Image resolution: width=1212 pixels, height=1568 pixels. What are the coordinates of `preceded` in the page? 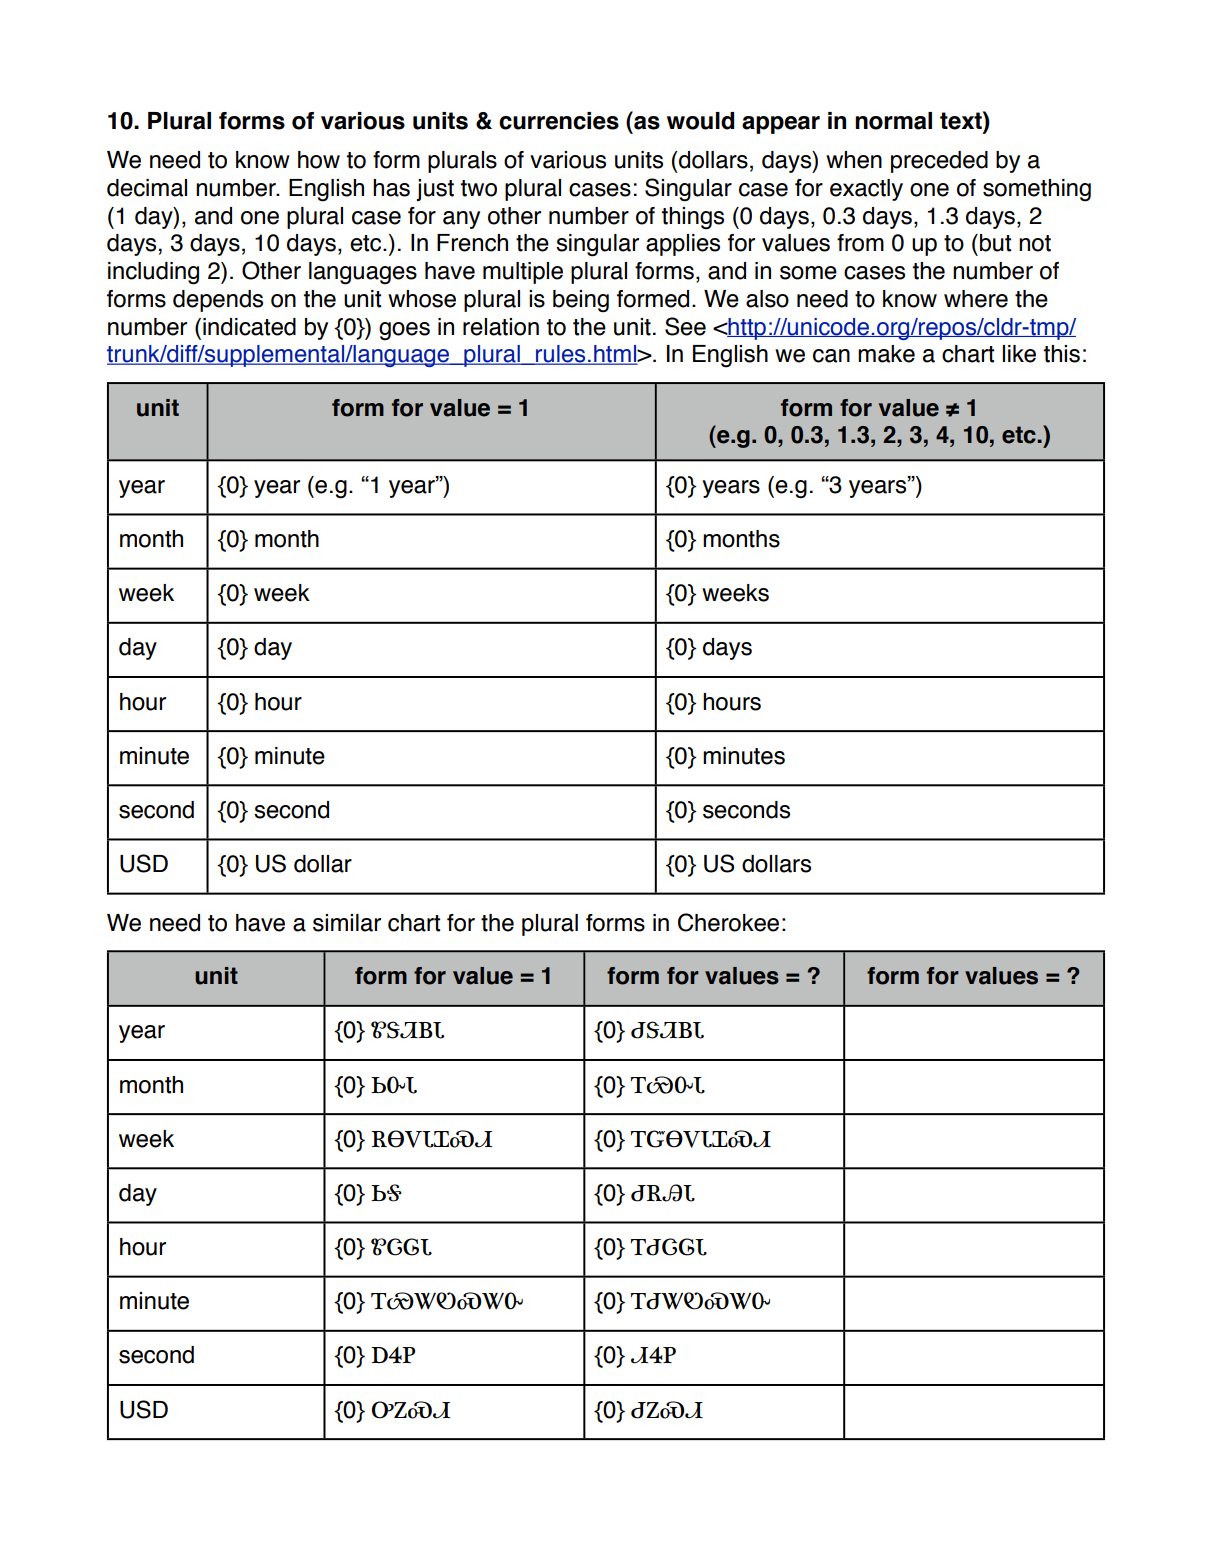 It's located at (939, 162).
